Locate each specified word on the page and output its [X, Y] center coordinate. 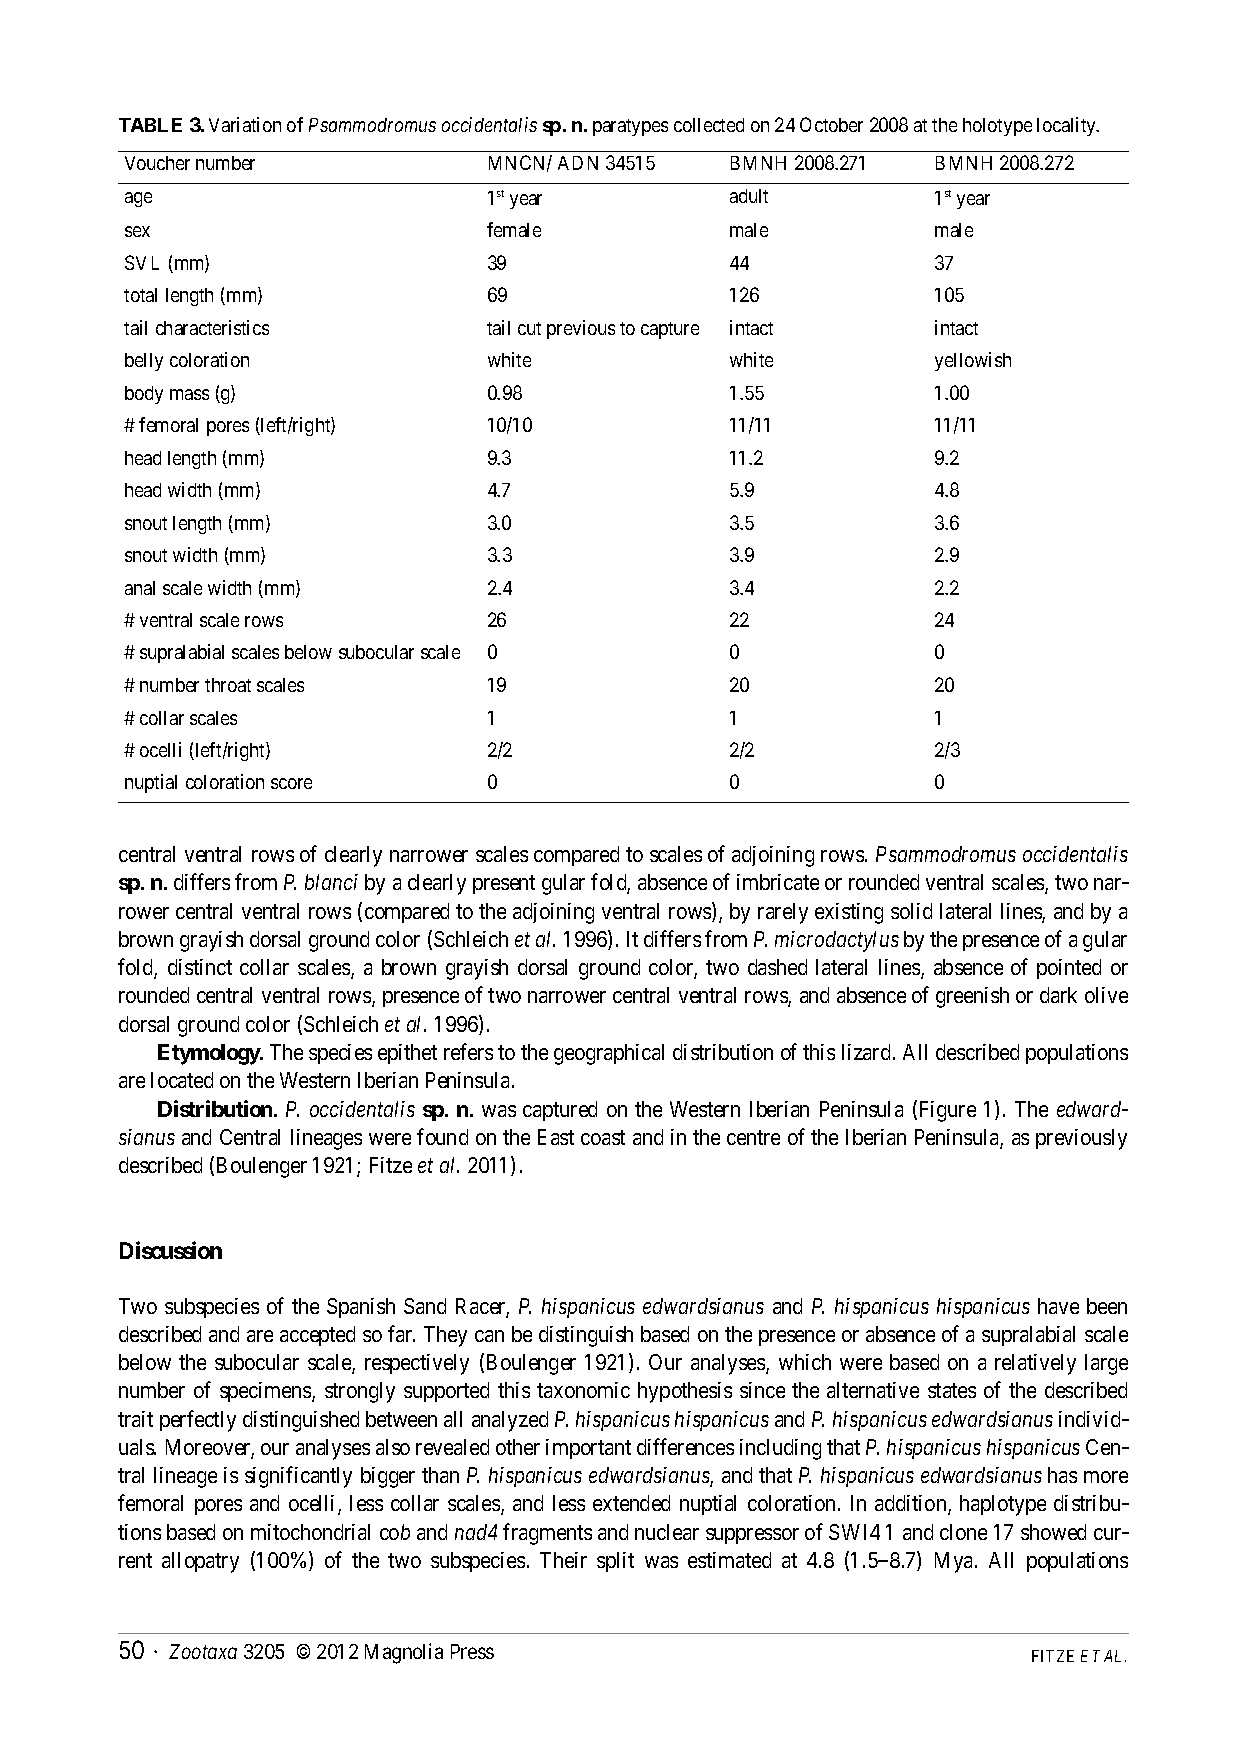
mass [189, 394]
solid [911, 911]
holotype [997, 127]
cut [529, 328]
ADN [578, 163]
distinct [200, 967]
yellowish [973, 361]
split [615, 1562]
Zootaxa [203, 1651]
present [504, 885]
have [1058, 1306]
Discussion [171, 1250]
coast [603, 1137]
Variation [245, 124]
